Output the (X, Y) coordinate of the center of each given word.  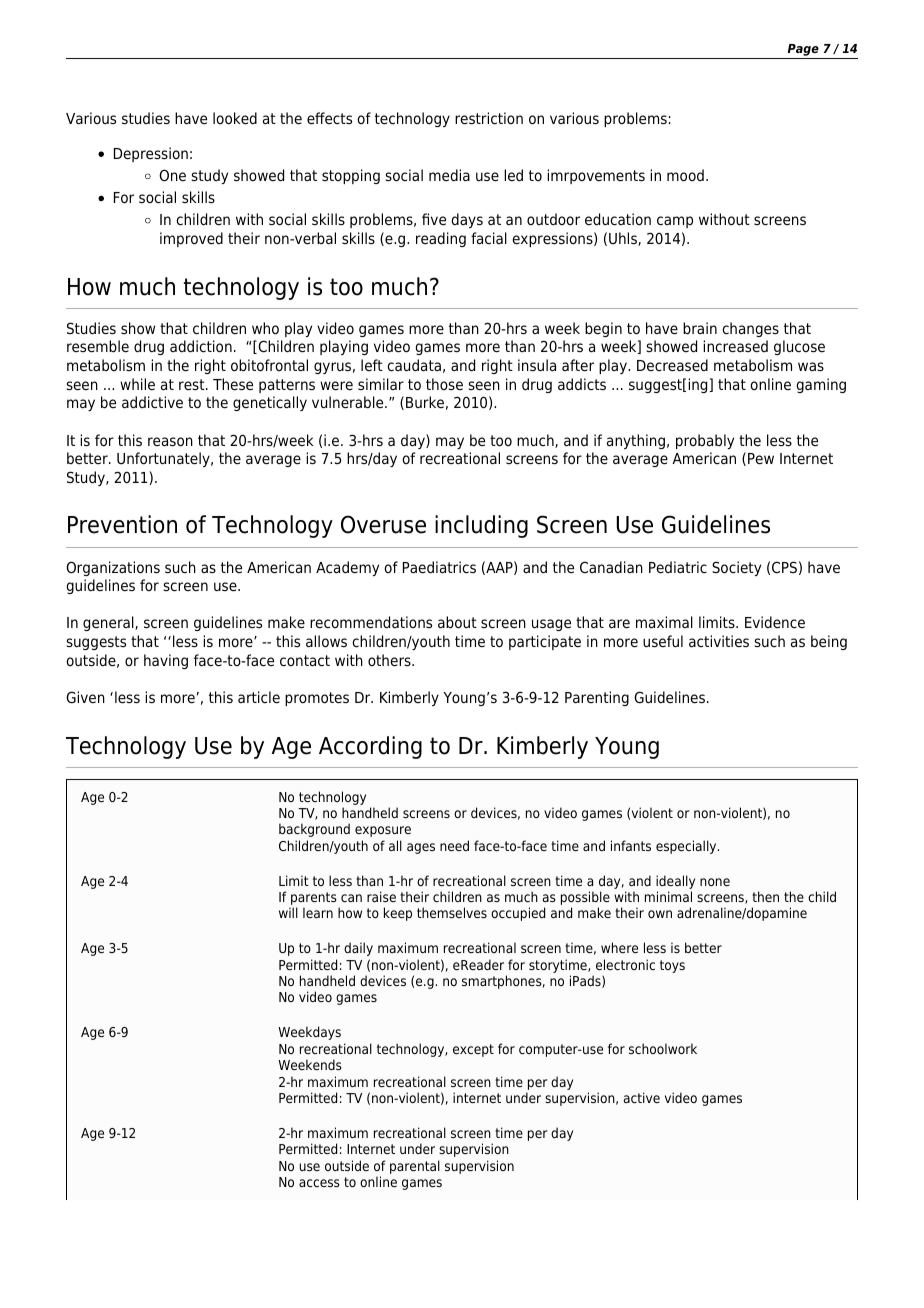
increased (735, 346)
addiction (201, 346)
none (715, 882)
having (166, 661)
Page (803, 50)
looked (235, 118)
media (449, 175)
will (288, 912)
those (444, 384)
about (457, 622)
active (642, 1097)
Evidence (775, 622)
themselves (452, 912)
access (319, 1183)
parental (415, 1167)
